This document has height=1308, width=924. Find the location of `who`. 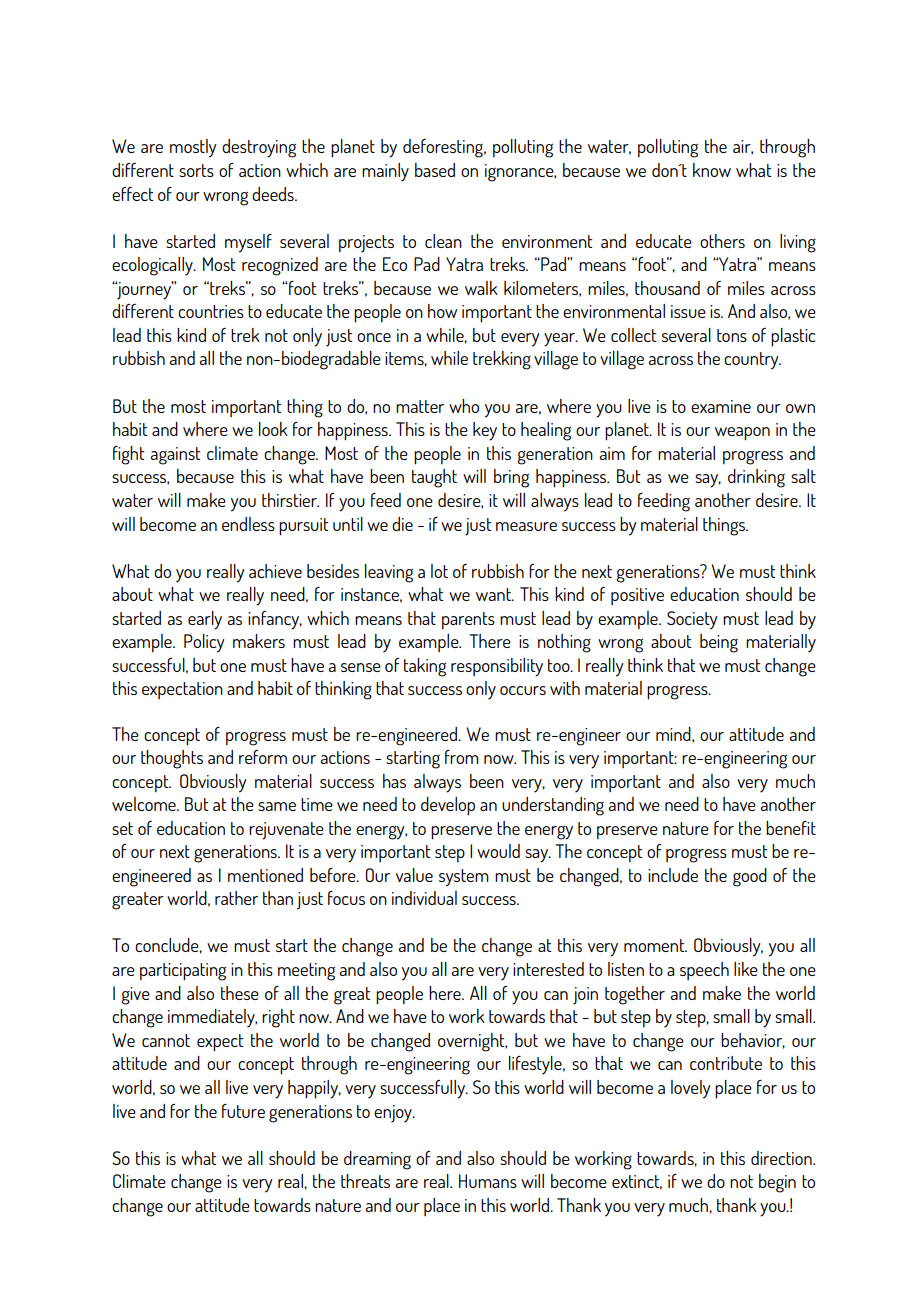

who is located at coordinates (464, 406).
